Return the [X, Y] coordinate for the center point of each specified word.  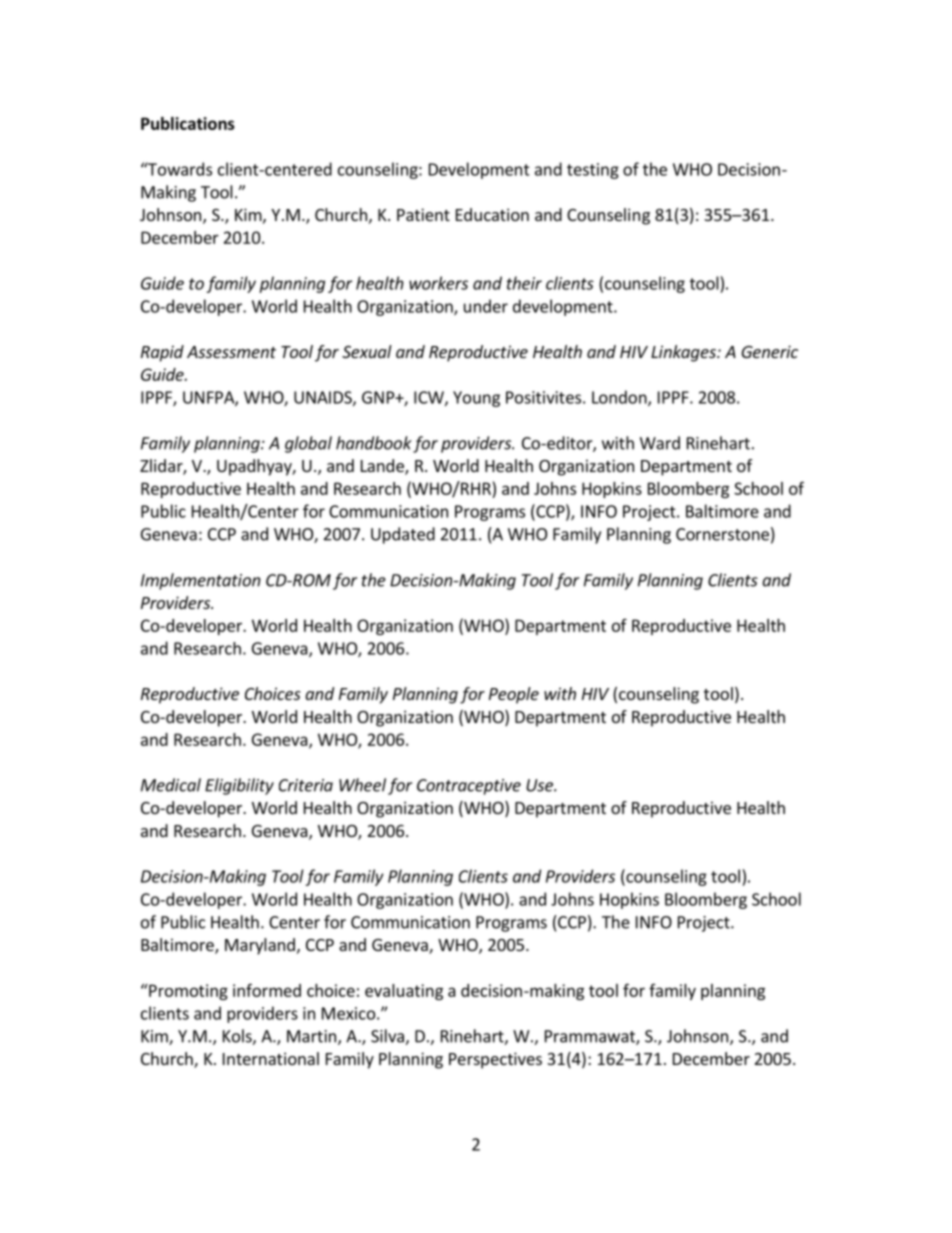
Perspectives [495, 1060]
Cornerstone [722, 534]
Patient [423, 214]
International [271, 1058]
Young [476, 399]
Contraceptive [469, 787]
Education [492, 214]
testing [593, 171]
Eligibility [239, 786]
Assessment [231, 352]
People [514, 695]
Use [540, 785]
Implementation [201, 581]
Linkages [684, 353]
